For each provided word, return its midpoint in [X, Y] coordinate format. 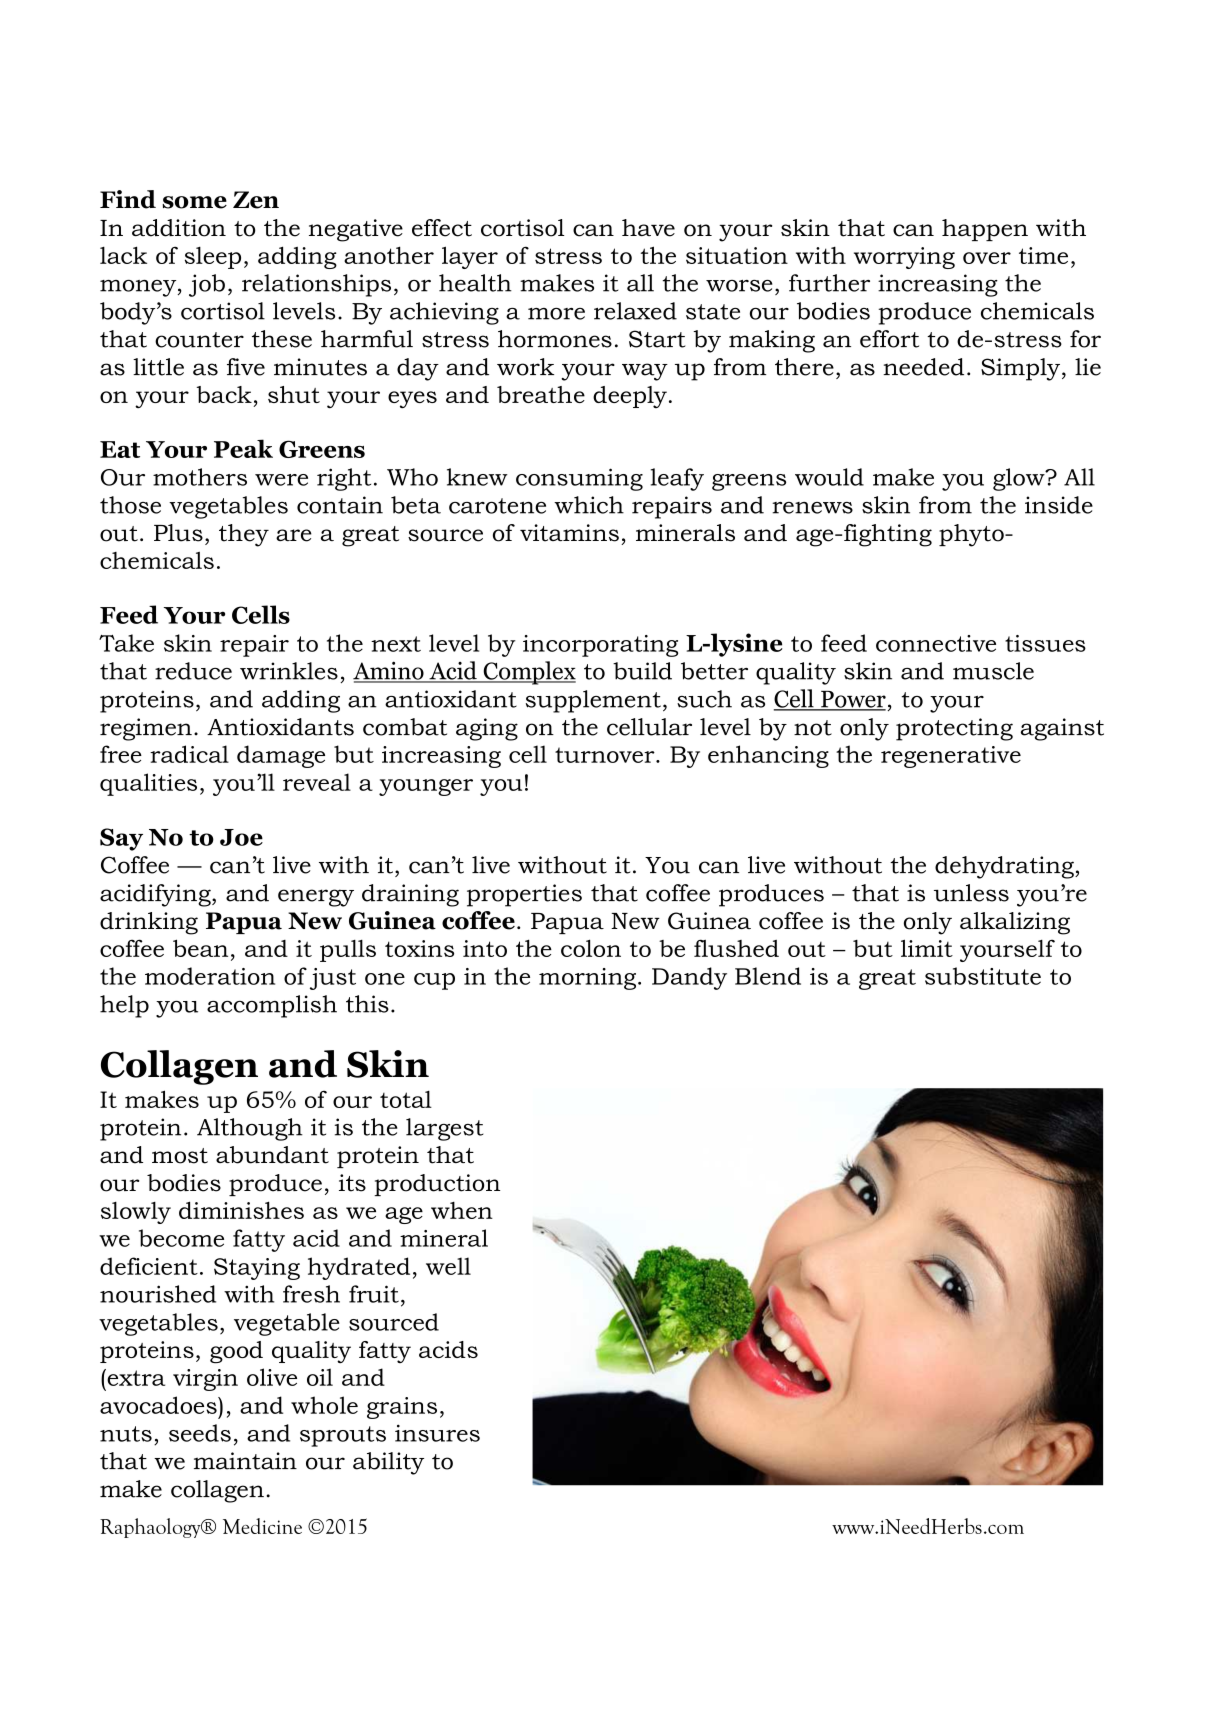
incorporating [600, 646]
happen [985, 230]
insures [437, 1433]
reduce [193, 671]
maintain [245, 1461]
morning [589, 979]
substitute [983, 976]
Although [250, 1129]
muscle [993, 671]
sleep [213, 258]
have [648, 228]
